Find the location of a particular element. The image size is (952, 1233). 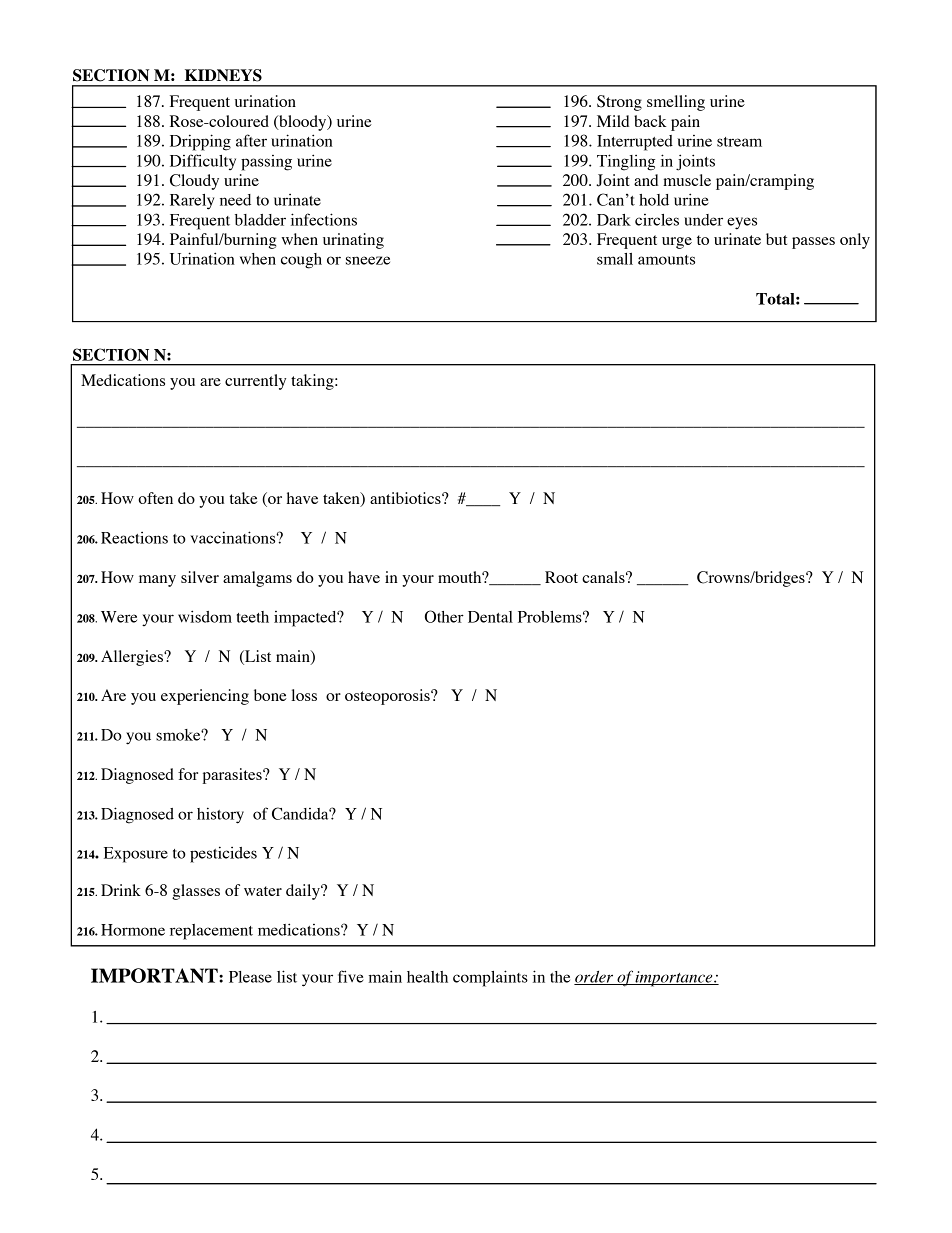

amounts is located at coordinates (666, 260).
